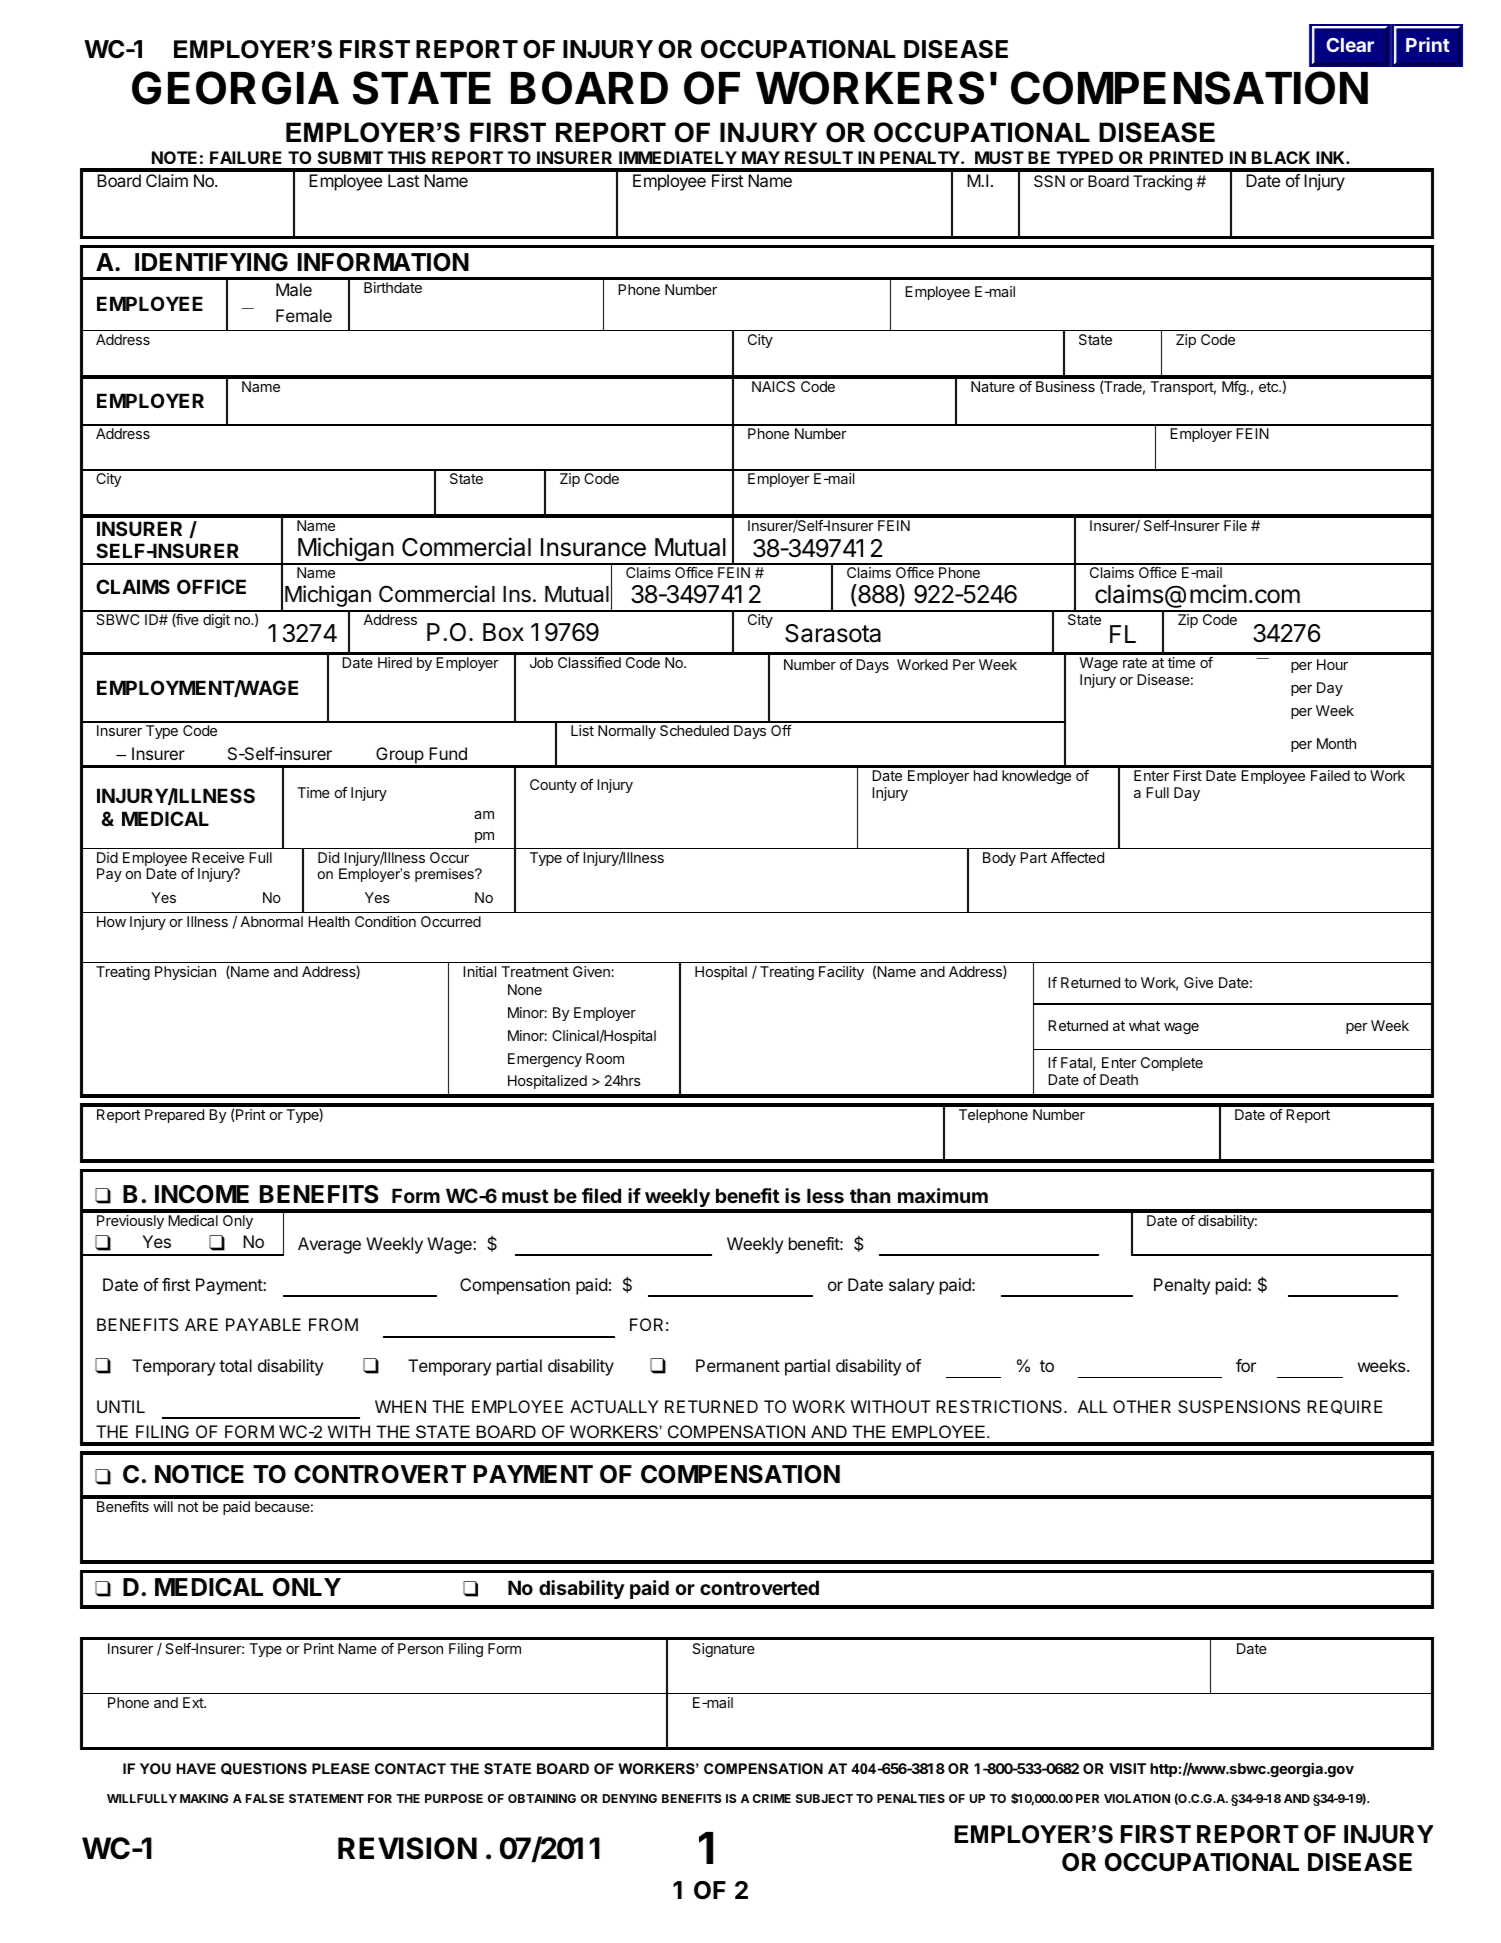 The width and height of the screenshot is (1501, 1943). What do you see at coordinates (772, 1798) in the screenshot?
I see `CRIME` at bounding box center [772, 1798].
